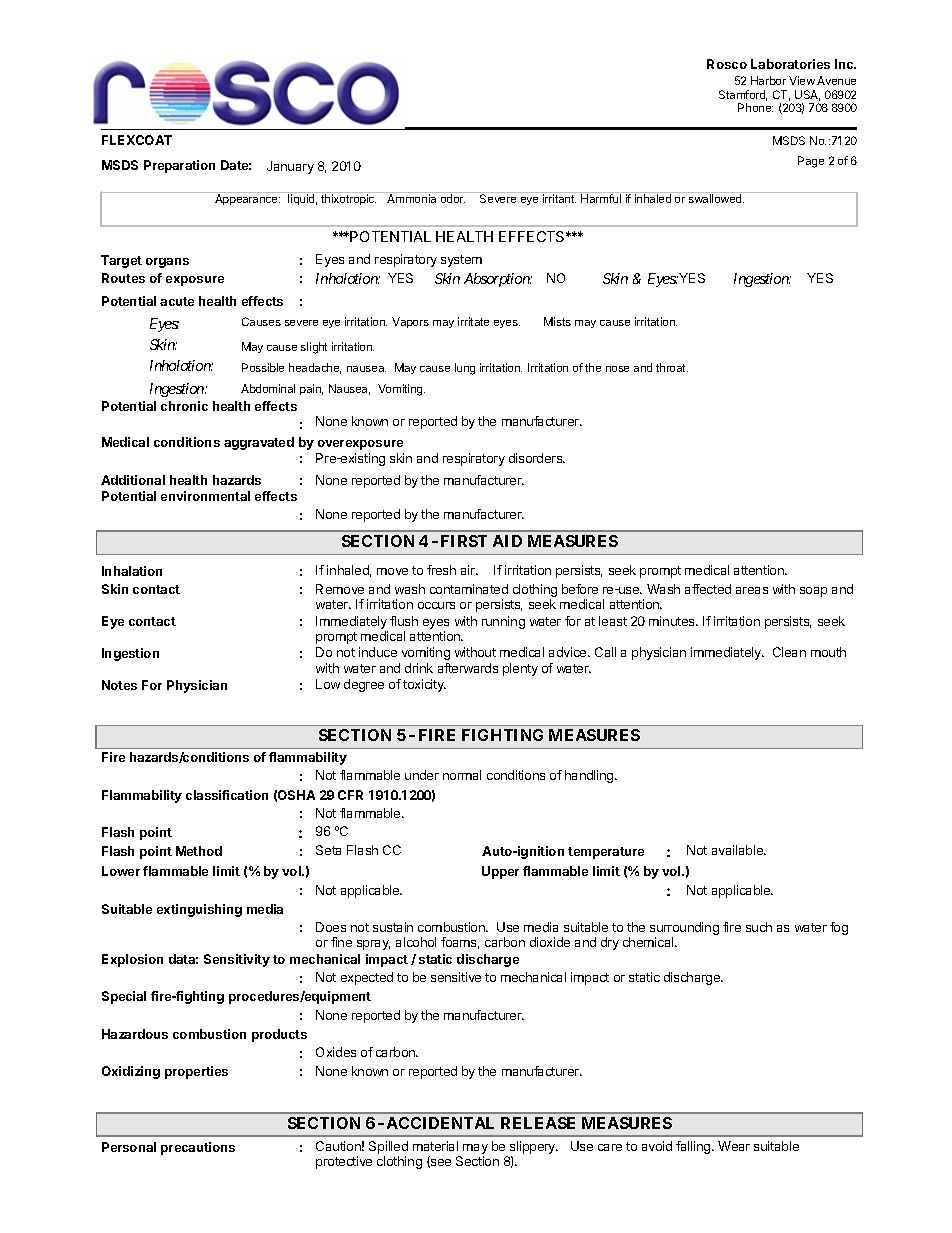  What do you see at coordinates (453, 198) in the screenshot?
I see `odor` at bounding box center [453, 198].
